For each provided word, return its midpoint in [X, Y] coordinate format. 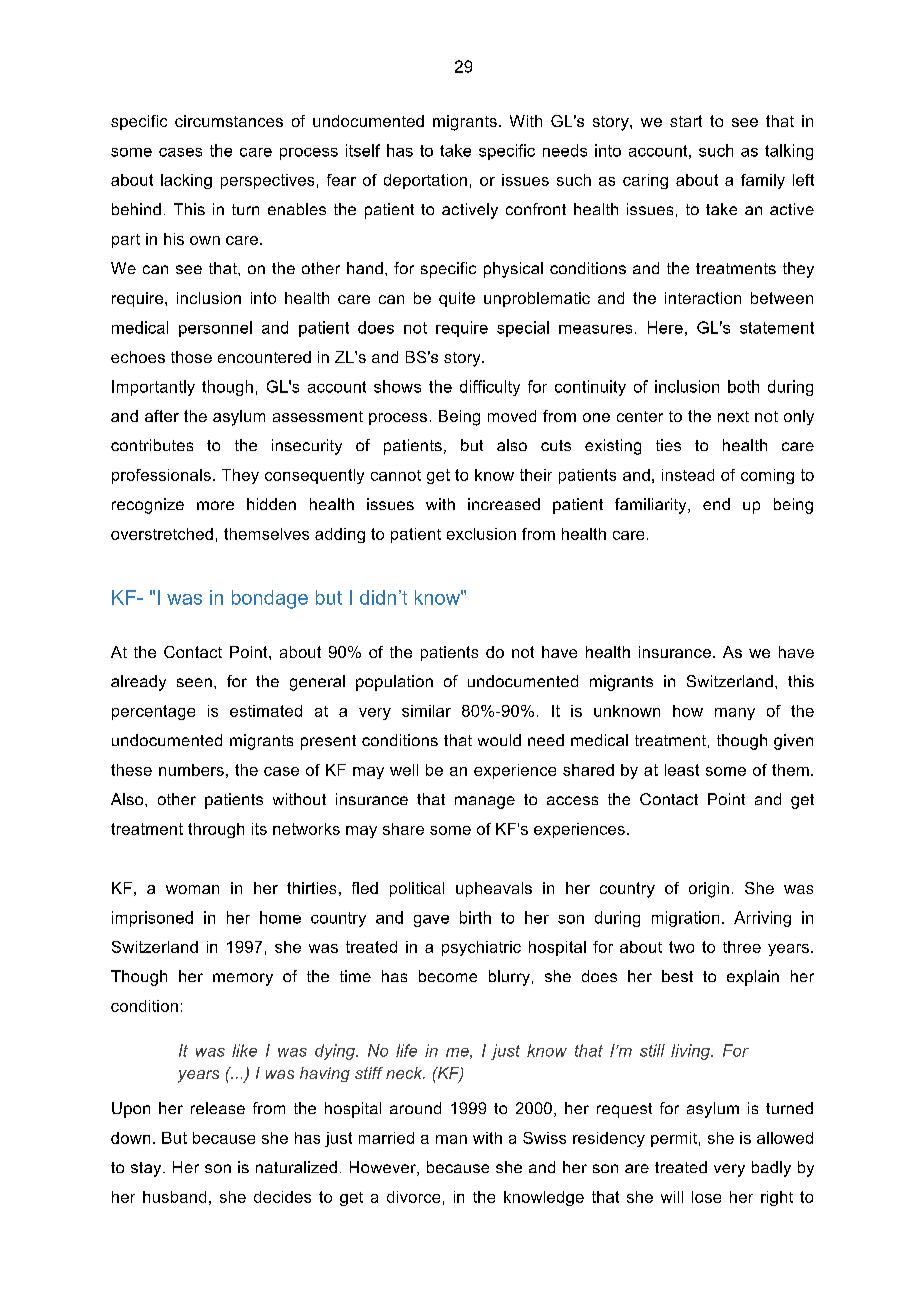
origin [709, 890]
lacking [186, 181]
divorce [413, 1197]
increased [504, 504]
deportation [425, 181]
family [763, 181]
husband [174, 1197]
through [216, 830]
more [215, 505]
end [716, 504]
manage [485, 802]
